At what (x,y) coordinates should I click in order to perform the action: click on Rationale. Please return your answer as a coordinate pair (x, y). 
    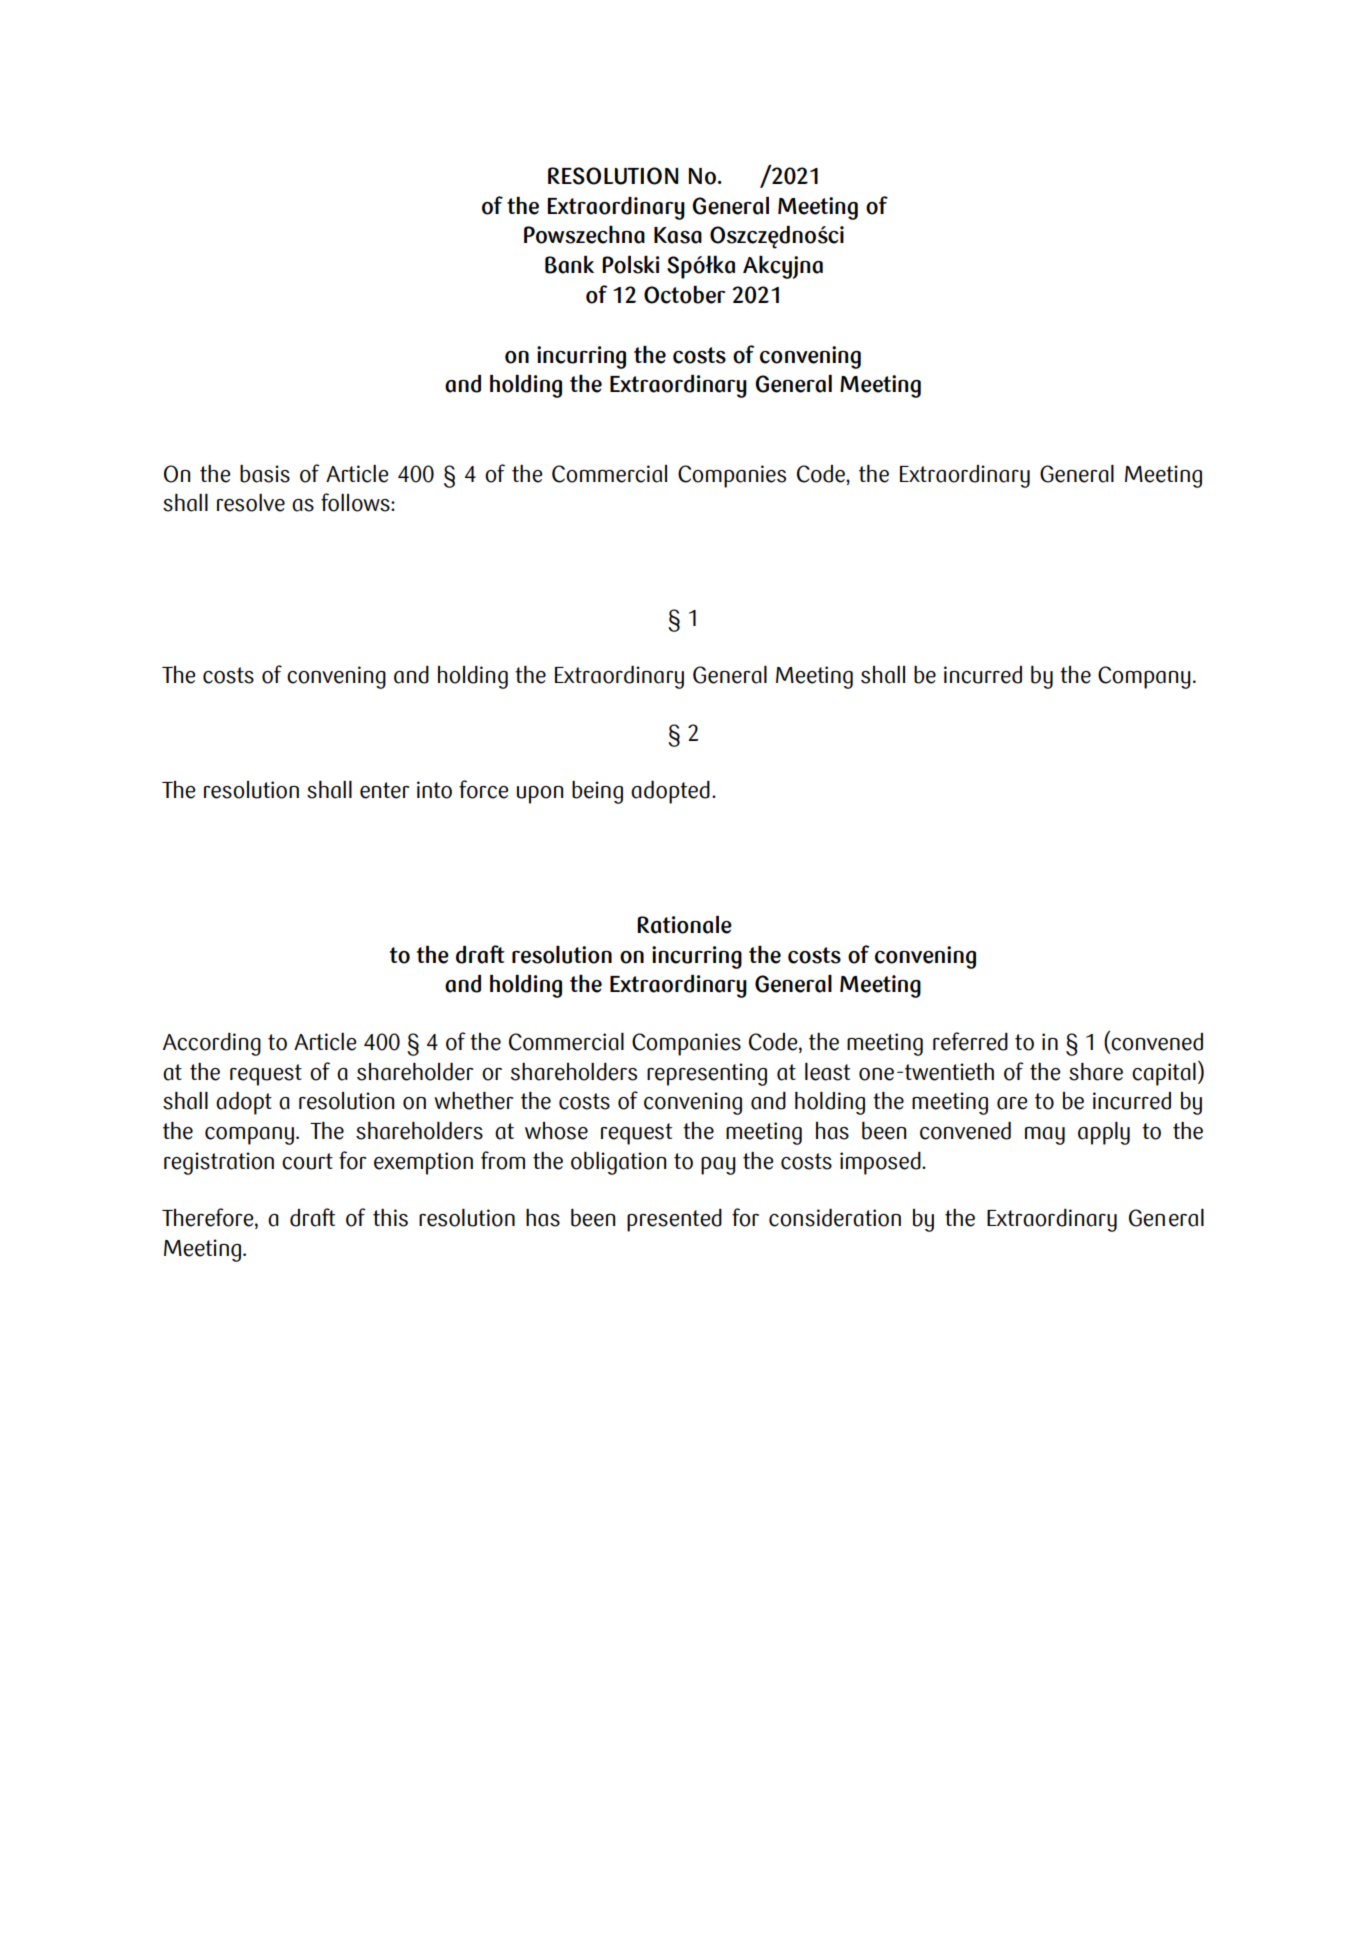
    Looking at the image, I should click on (684, 925).
